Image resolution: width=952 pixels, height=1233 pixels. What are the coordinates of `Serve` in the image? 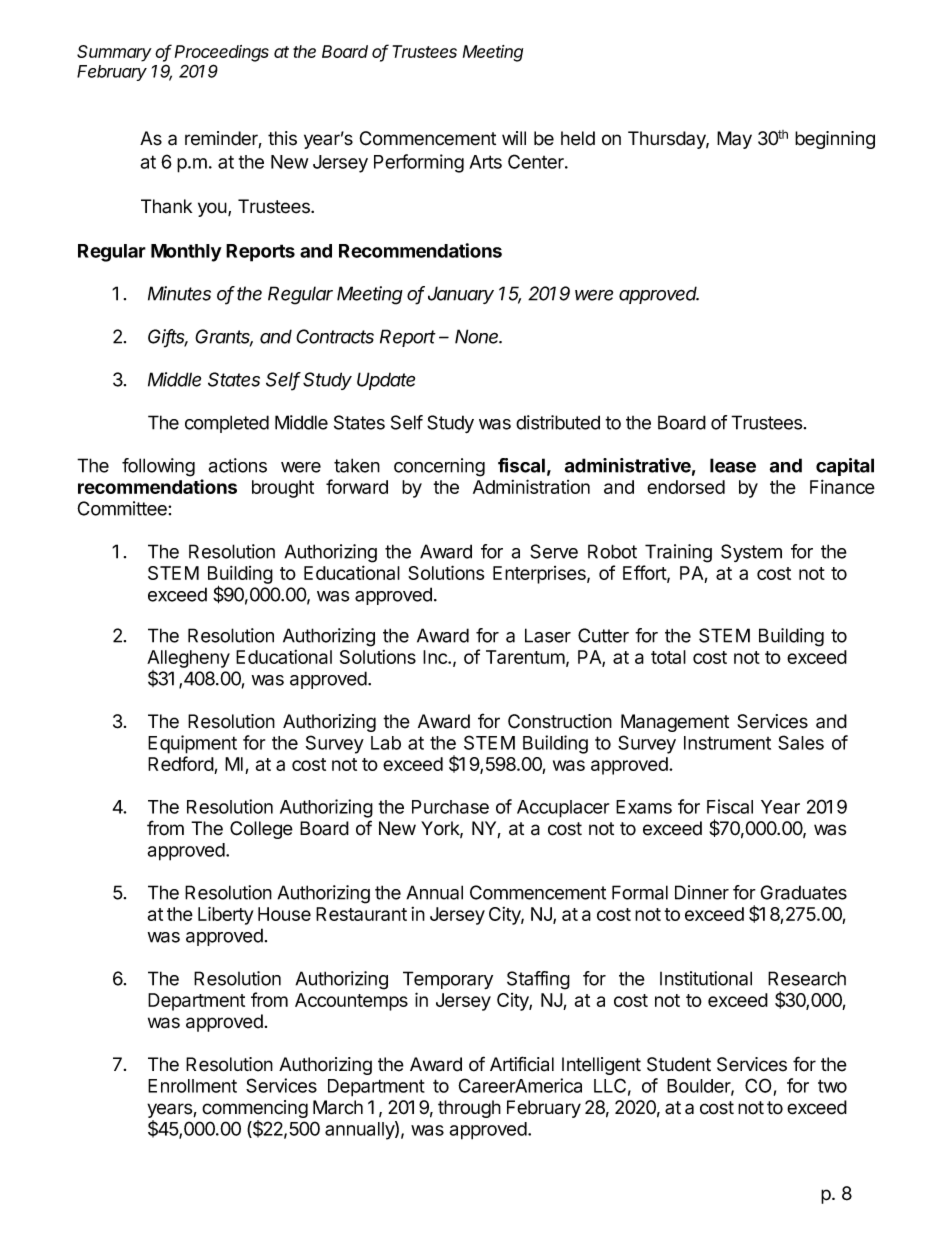 It's located at (554, 551).
